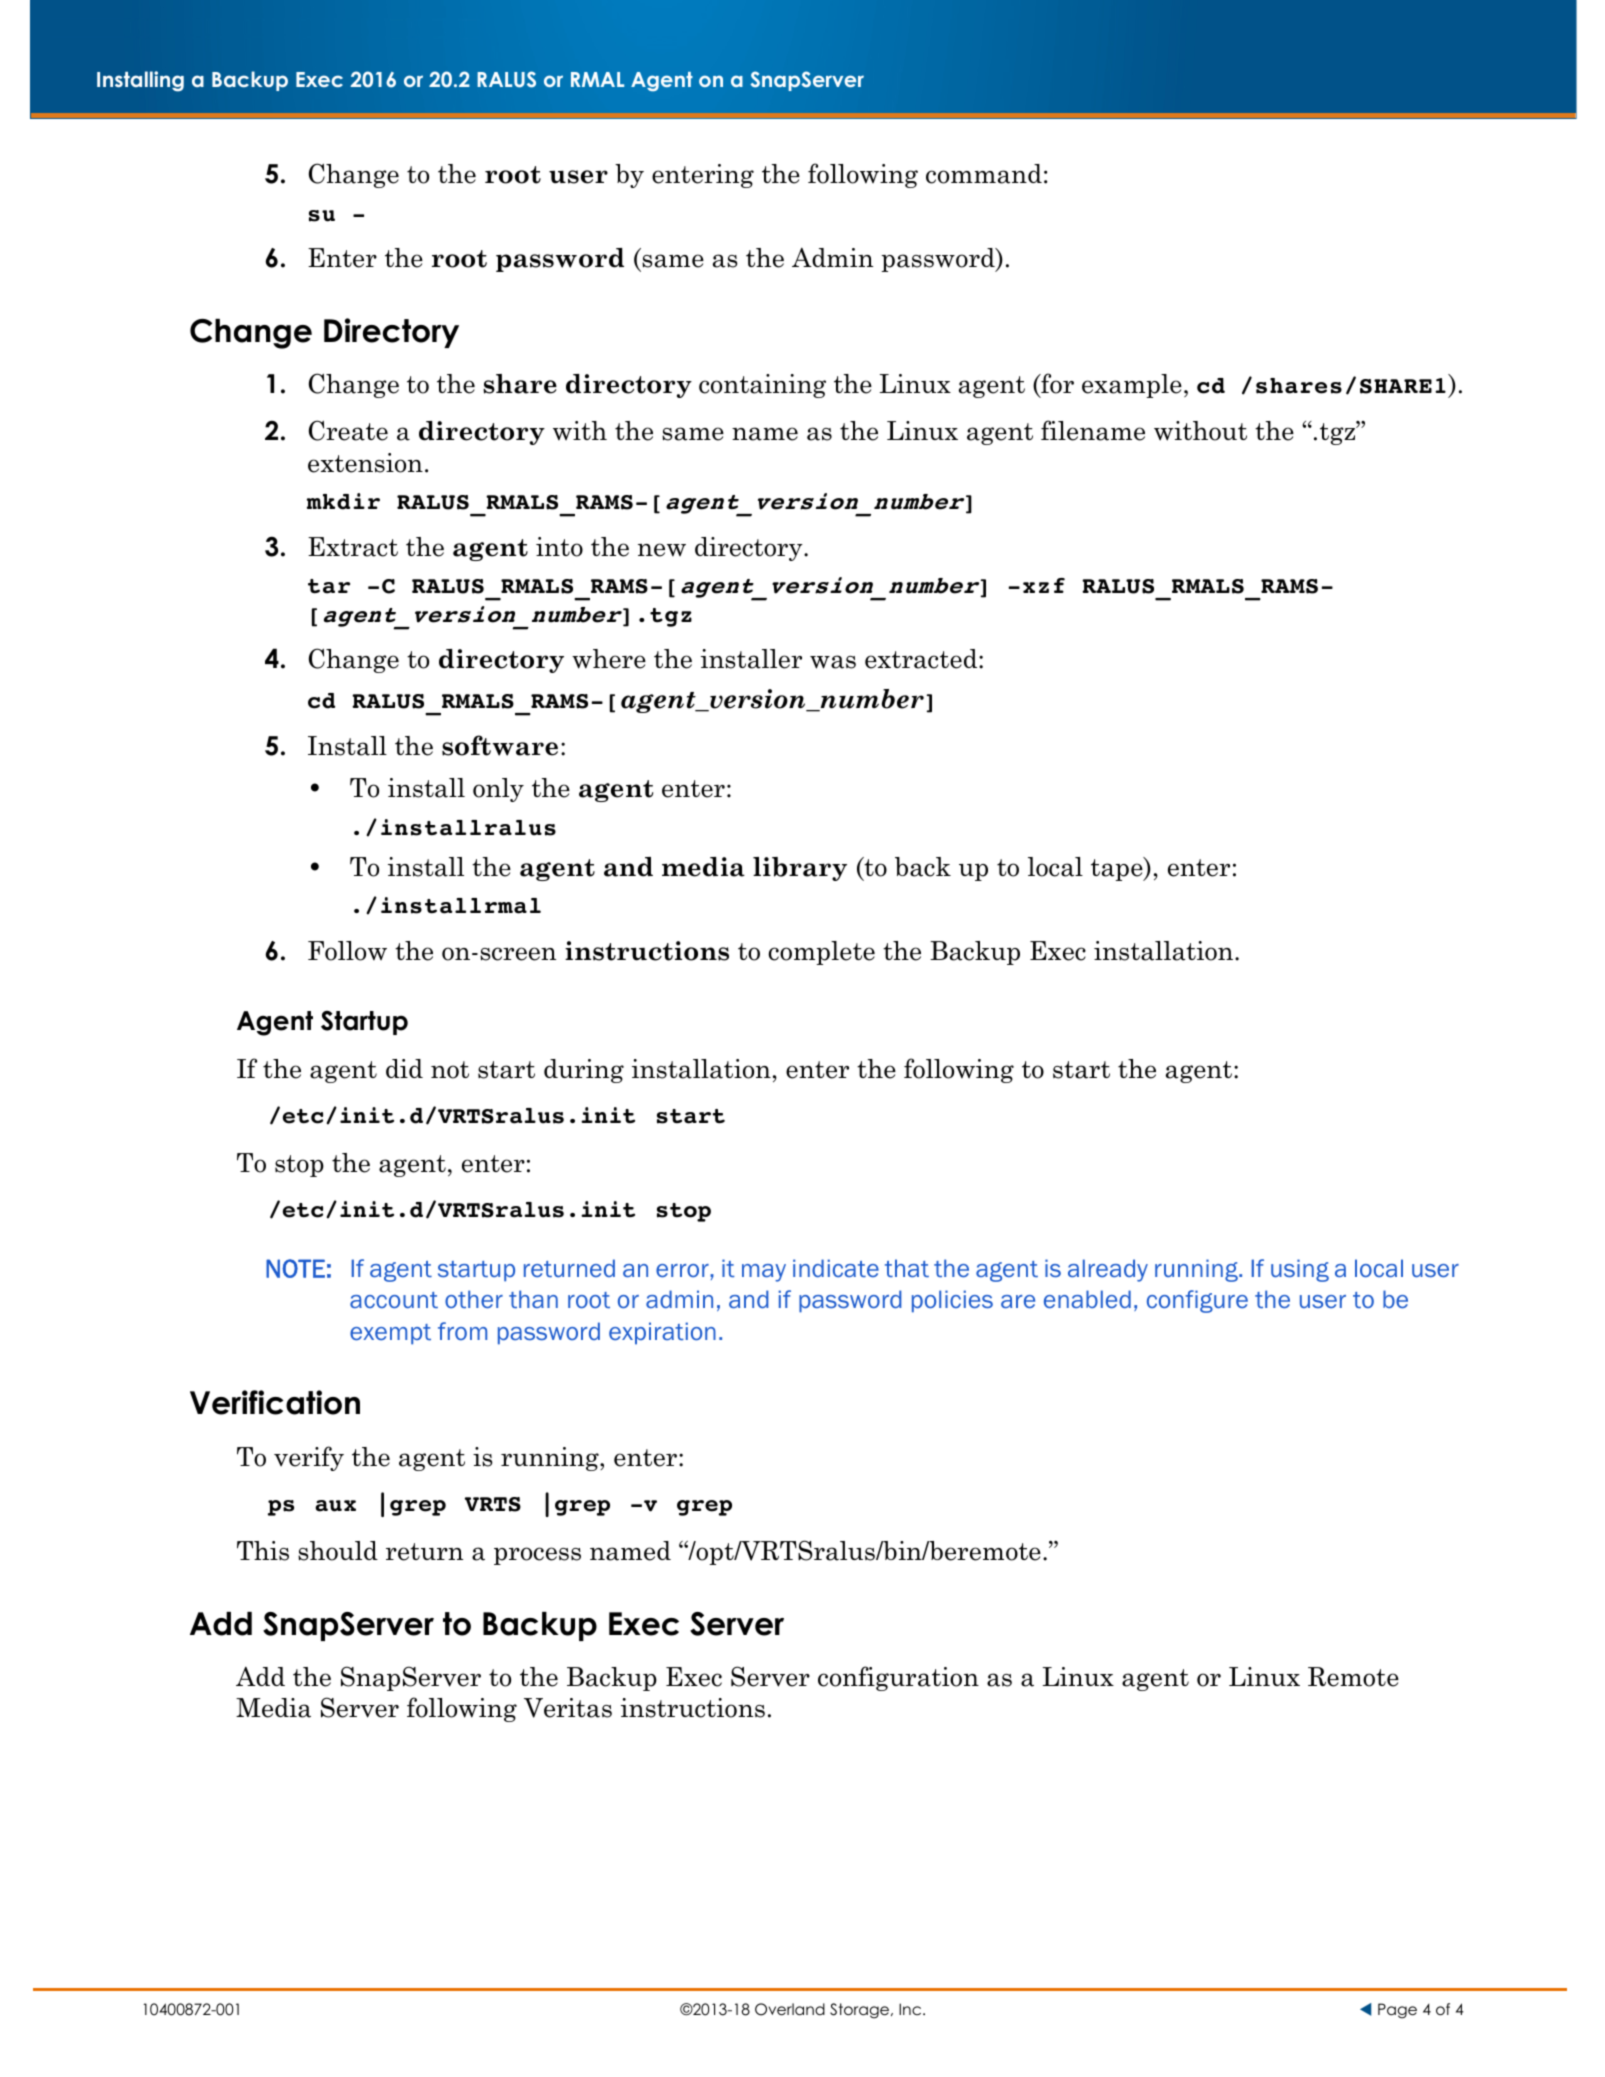  I want to click on was, so click(833, 662).
